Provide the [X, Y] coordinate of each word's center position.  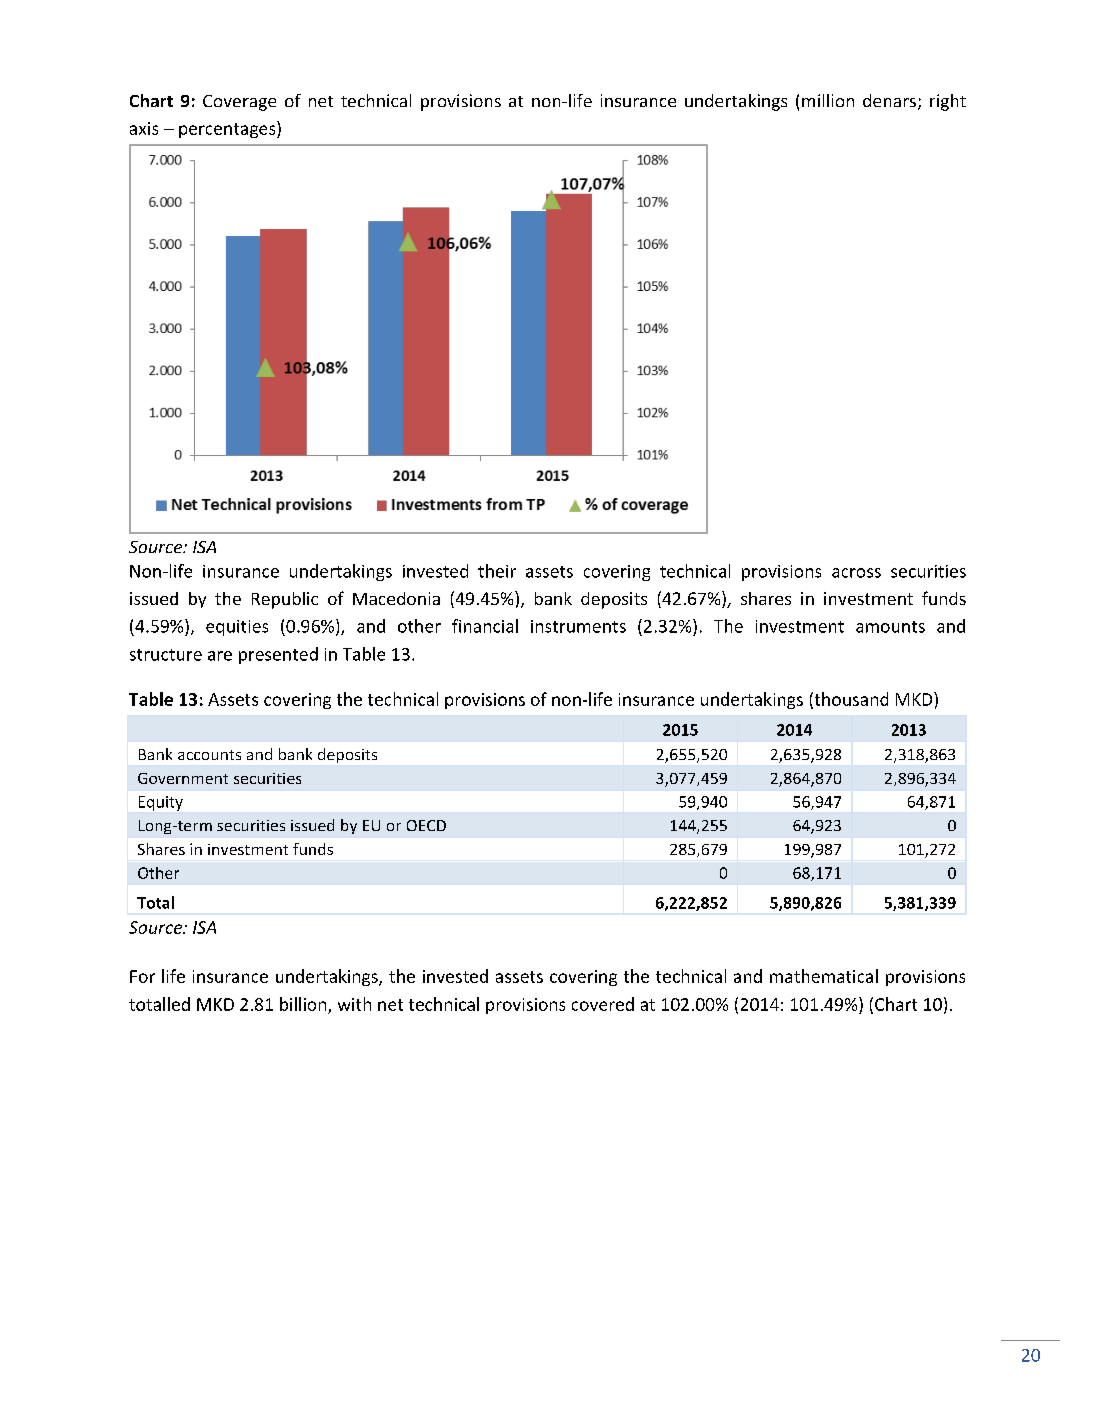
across [856, 573]
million [828, 100]
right [948, 102]
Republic [285, 600]
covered [603, 1004]
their [497, 571]
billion [303, 1004]
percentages [228, 129]
